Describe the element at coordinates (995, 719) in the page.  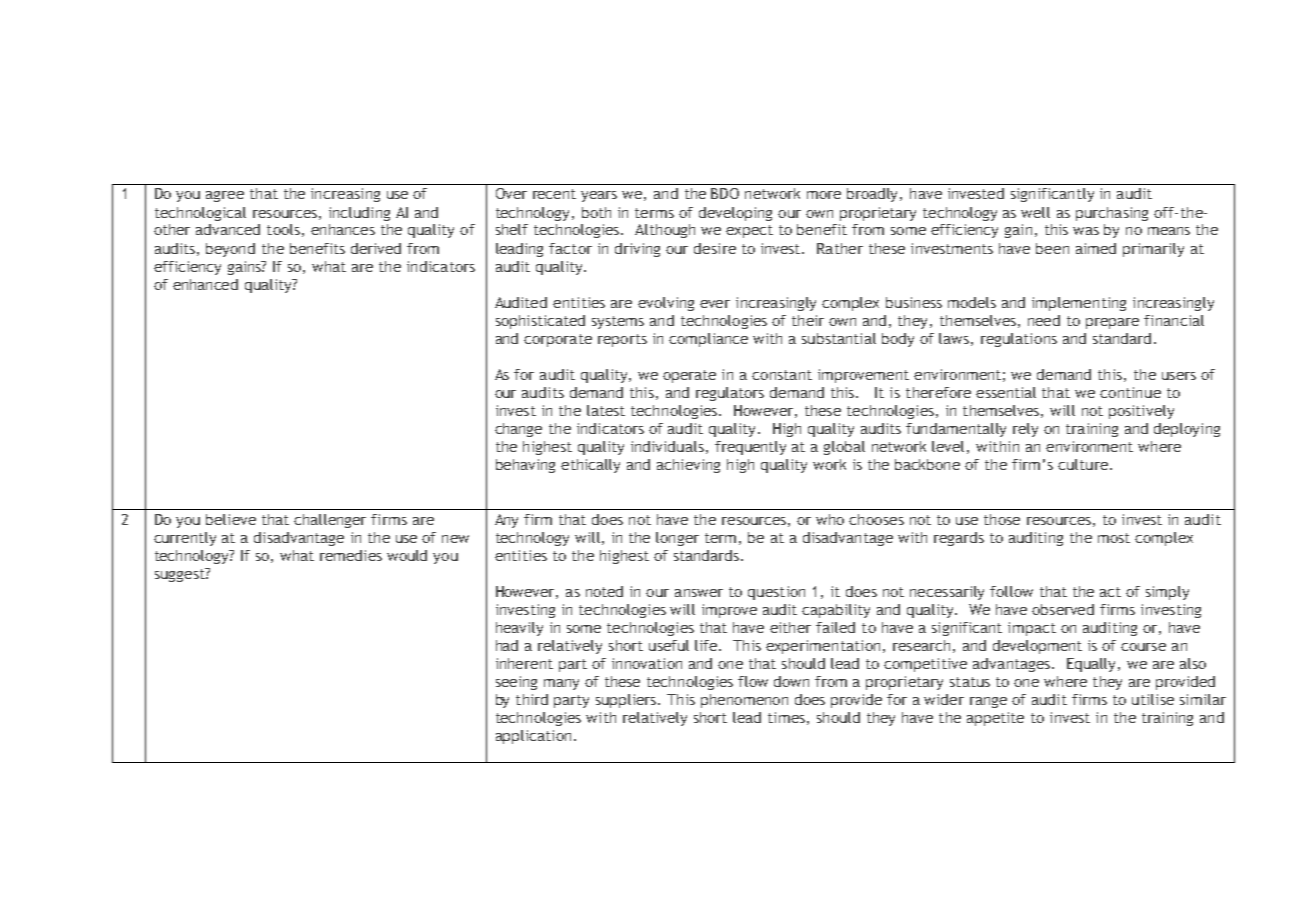
I see `appetite` at that location.
